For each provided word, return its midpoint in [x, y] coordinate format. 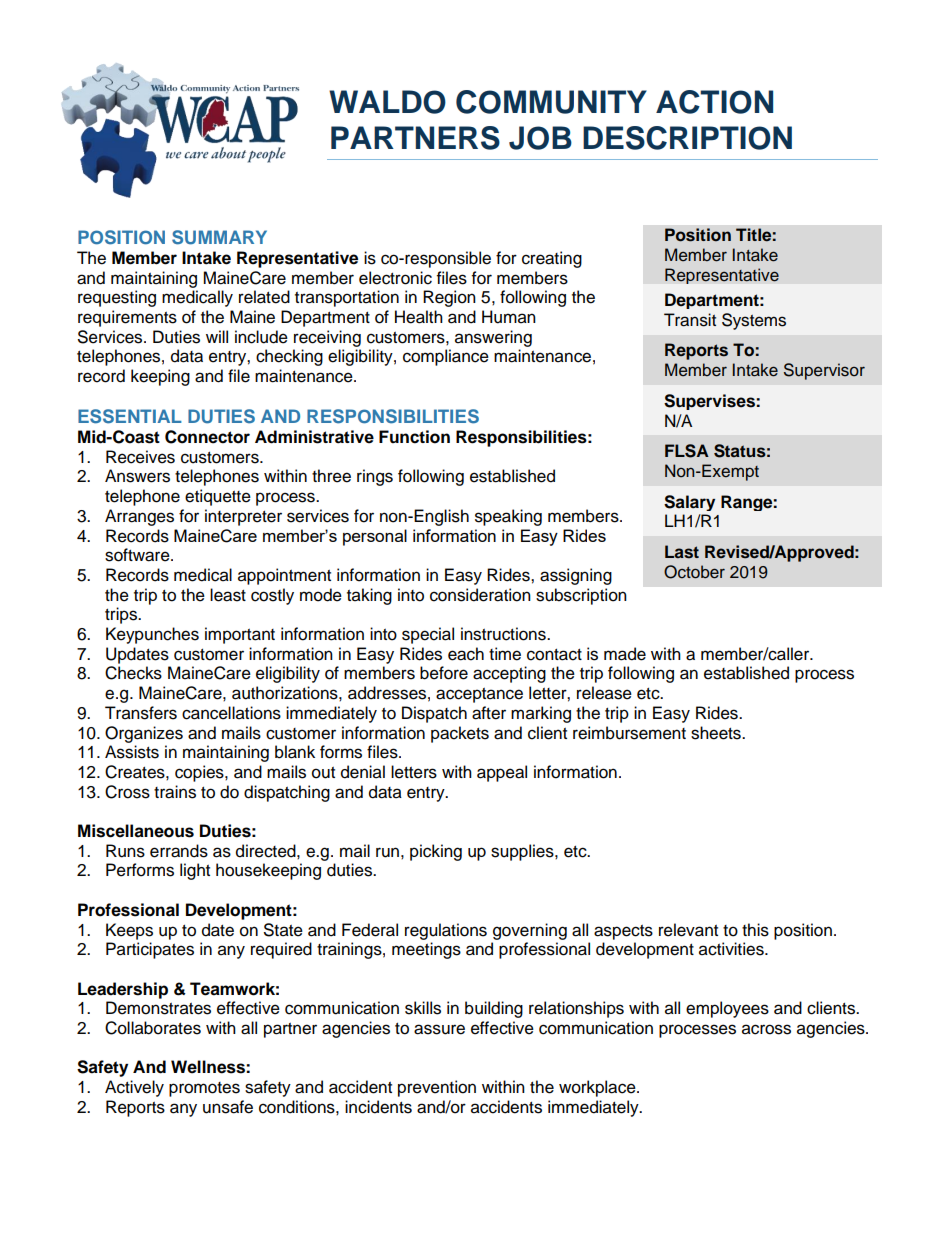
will [217, 336]
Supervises [710, 402]
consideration [480, 595]
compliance [446, 357]
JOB [540, 138]
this [755, 930]
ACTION [714, 102]
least [228, 595]
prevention [437, 1088]
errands [179, 851]
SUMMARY [219, 237]
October [694, 572]
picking [436, 852]
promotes [204, 1089]
